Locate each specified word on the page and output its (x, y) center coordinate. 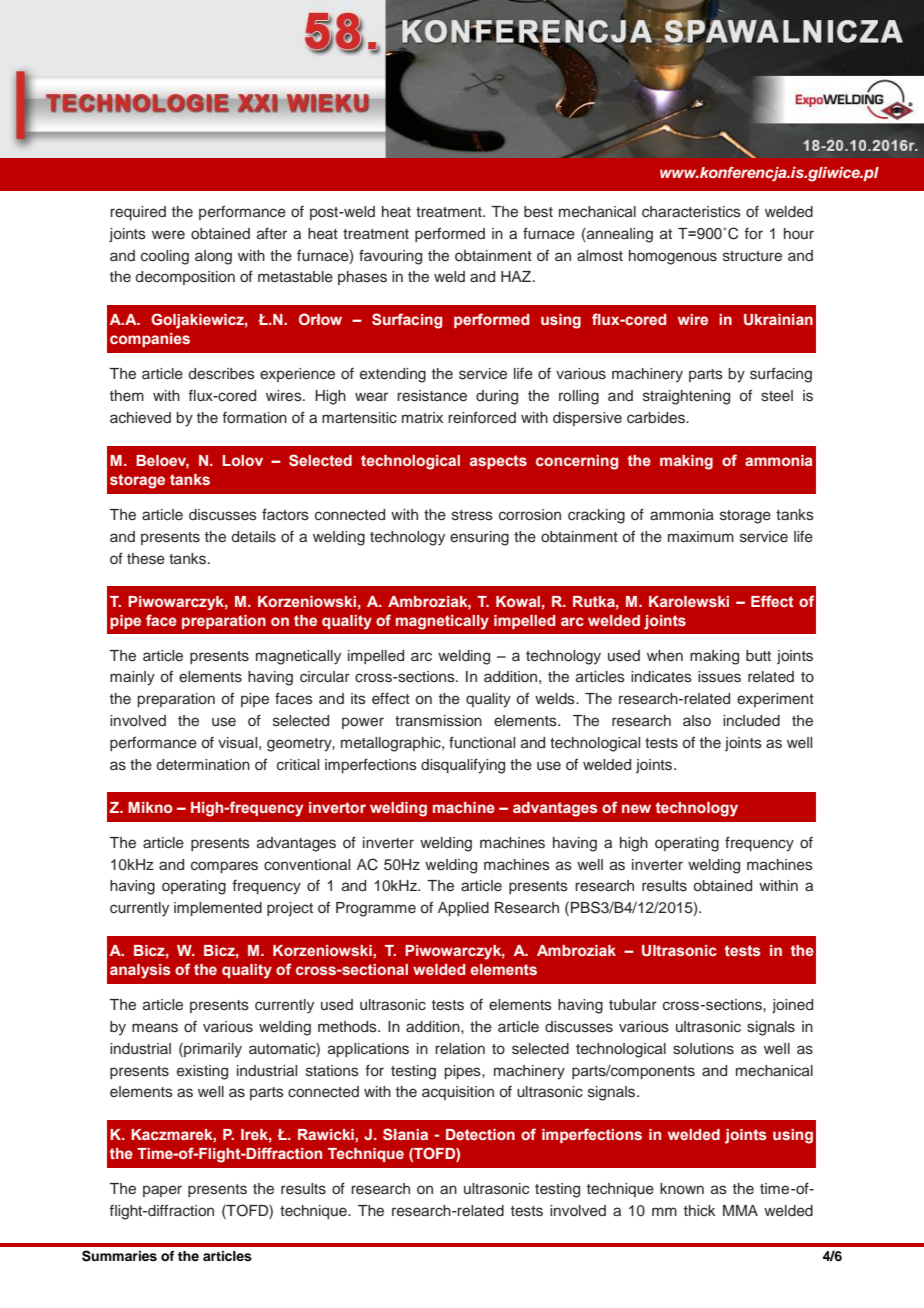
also (697, 721)
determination (203, 764)
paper (162, 1191)
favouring (390, 257)
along (213, 257)
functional (482, 742)
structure (752, 256)
